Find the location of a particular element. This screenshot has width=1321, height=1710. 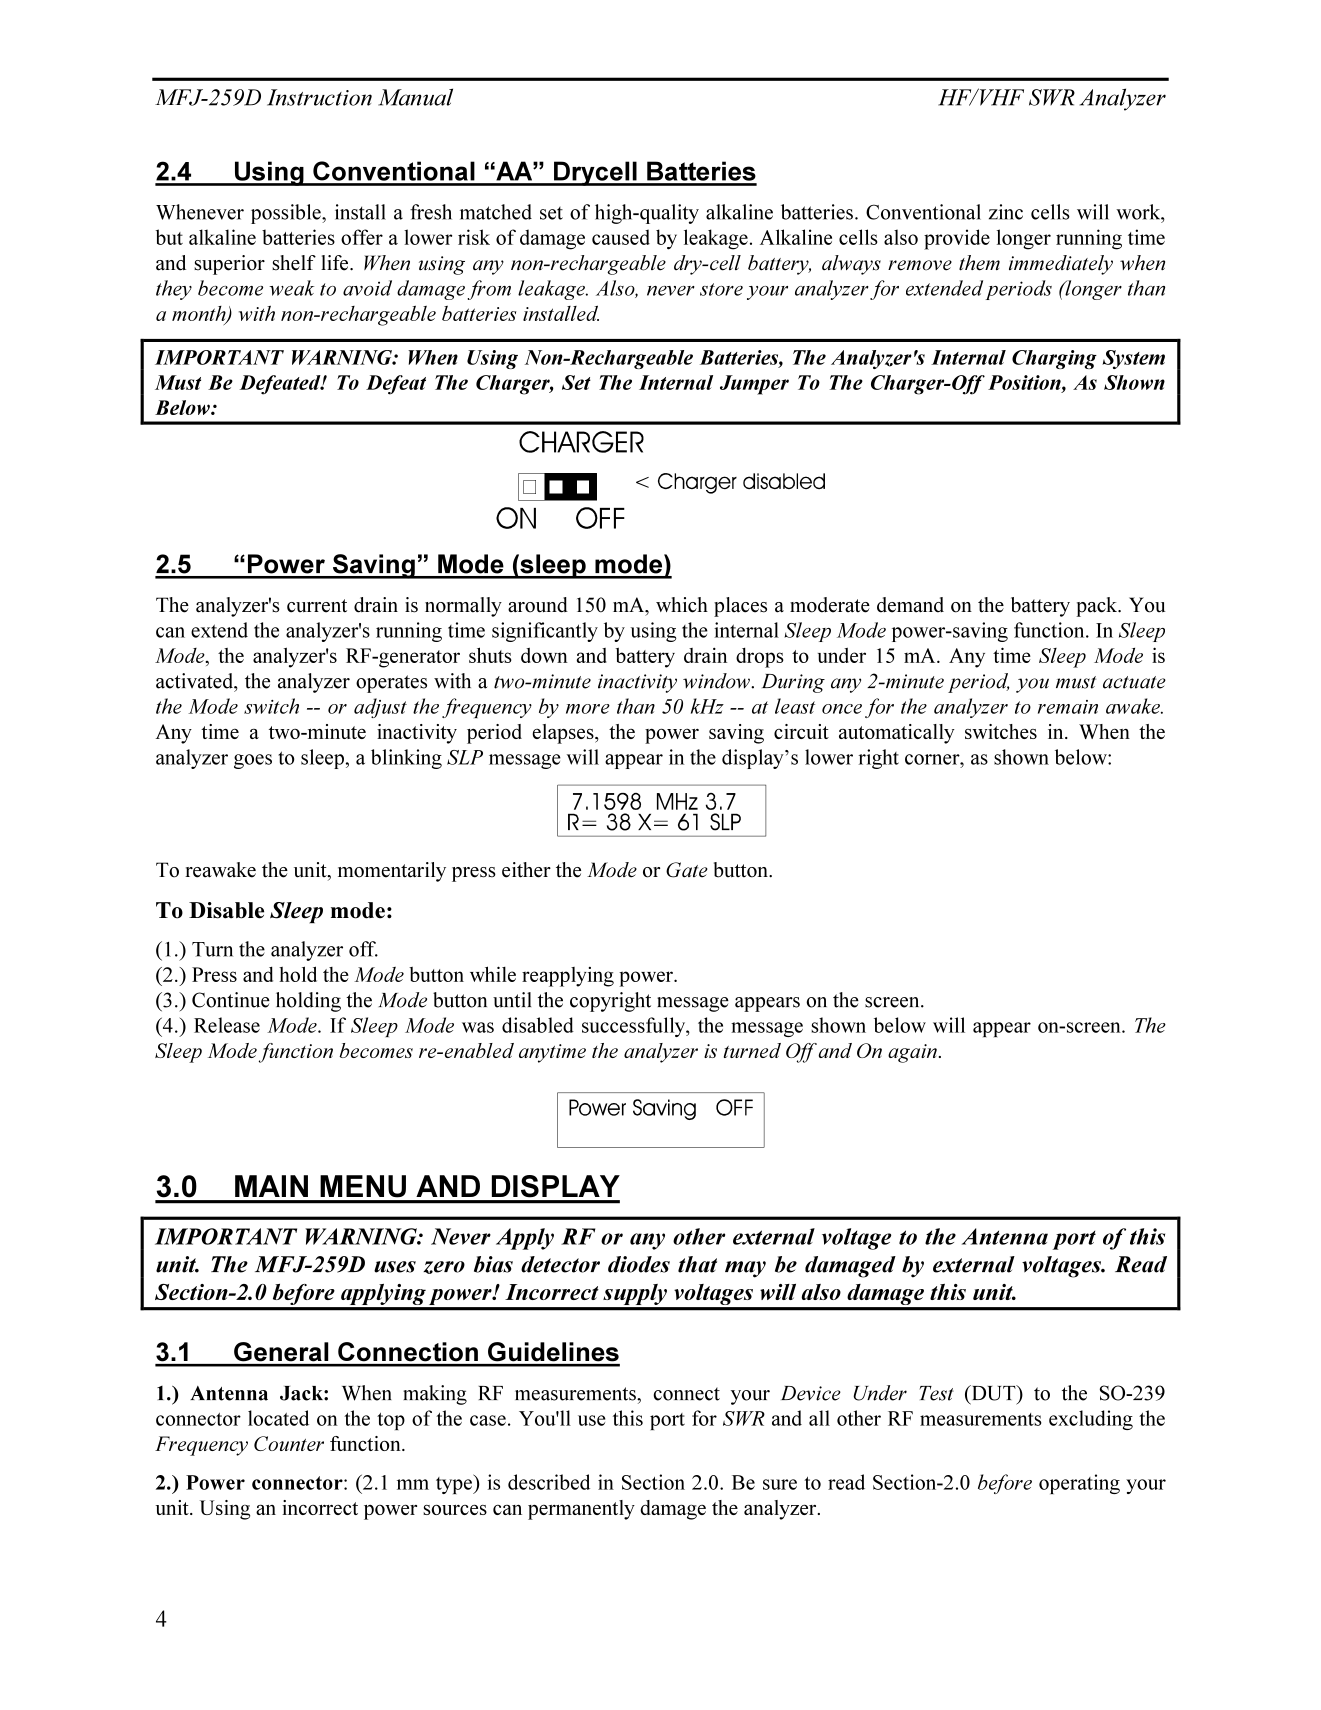

Instruction is located at coordinates (319, 97).
